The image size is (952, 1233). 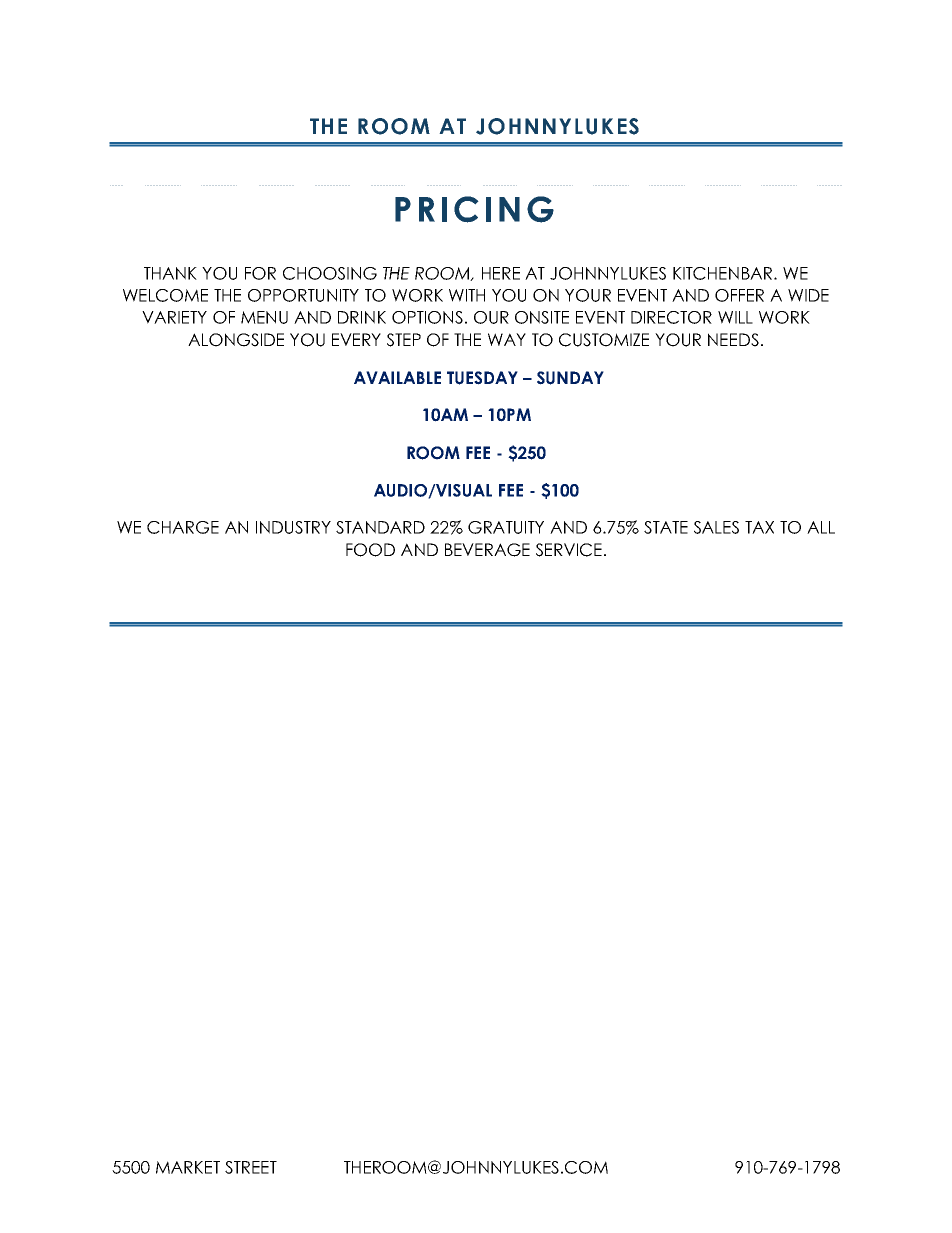 What do you see at coordinates (260, 273) in the screenshot?
I see `FOR` at bounding box center [260, 273].
